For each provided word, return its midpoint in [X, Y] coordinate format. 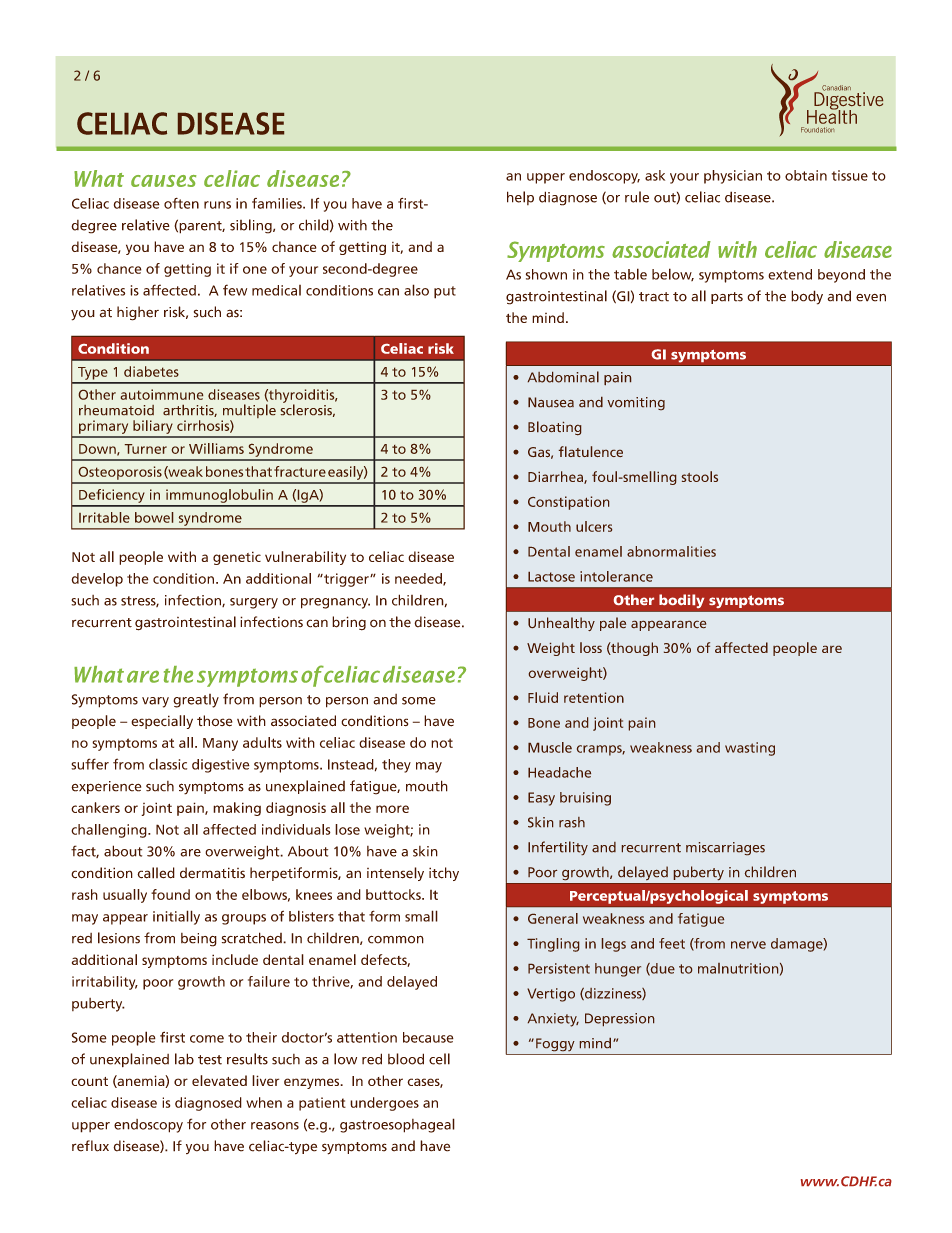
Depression [620, 1020]
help [520, 198]
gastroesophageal [397, 1125]
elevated [219, 1080]
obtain [806, 175]
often [181, 203]
